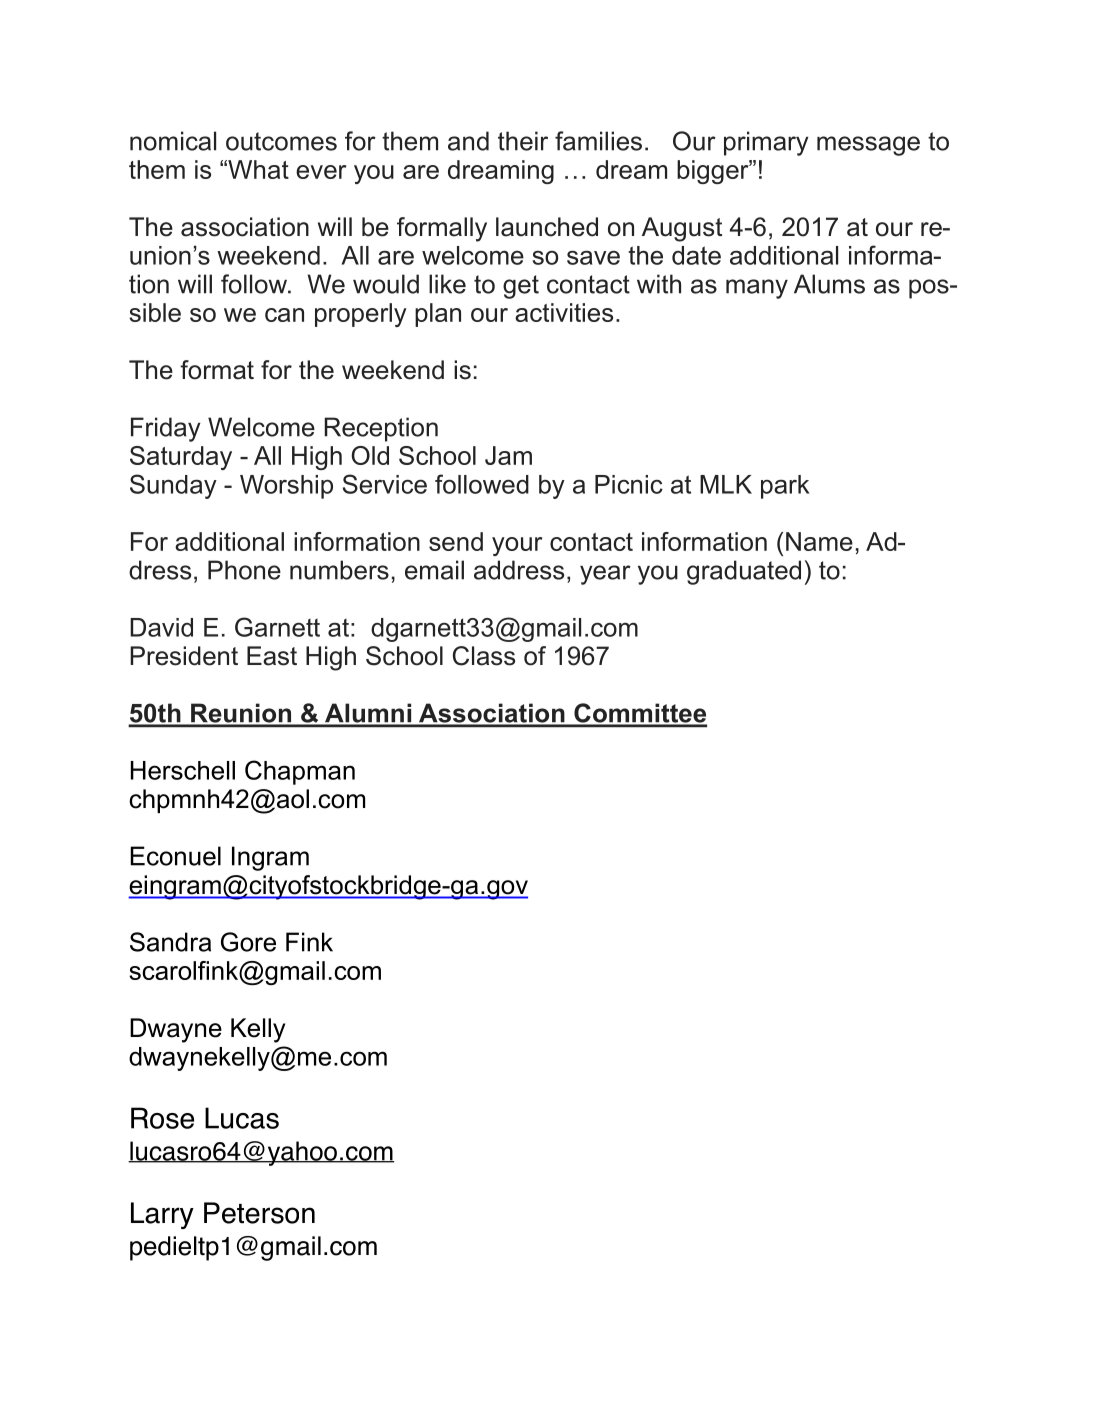 The image size is (1094, 1416). I want to click on park, so click(785, 487).
